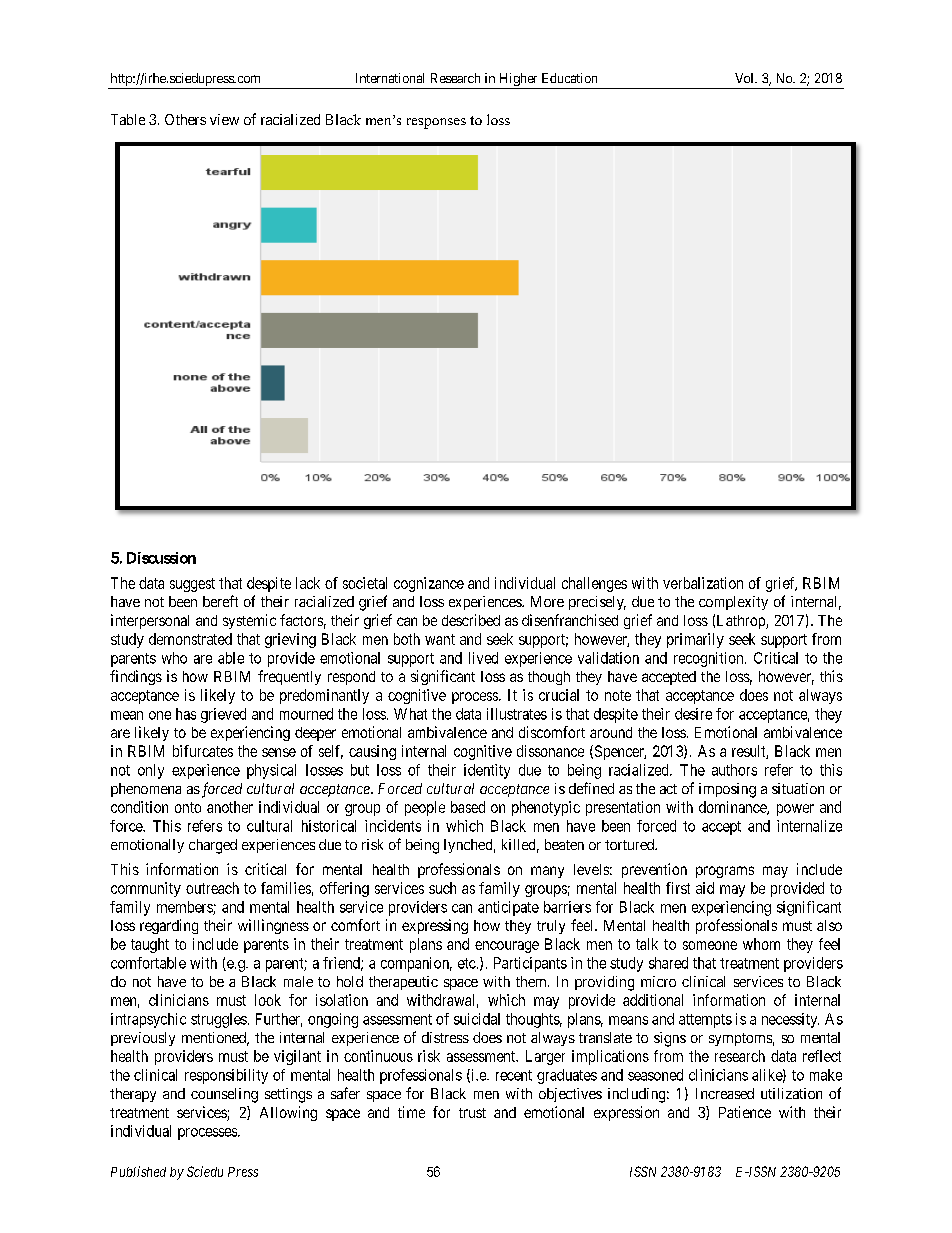 This screenshot has width=952, height=1233. I want to click on responses, so click(436, 123).
